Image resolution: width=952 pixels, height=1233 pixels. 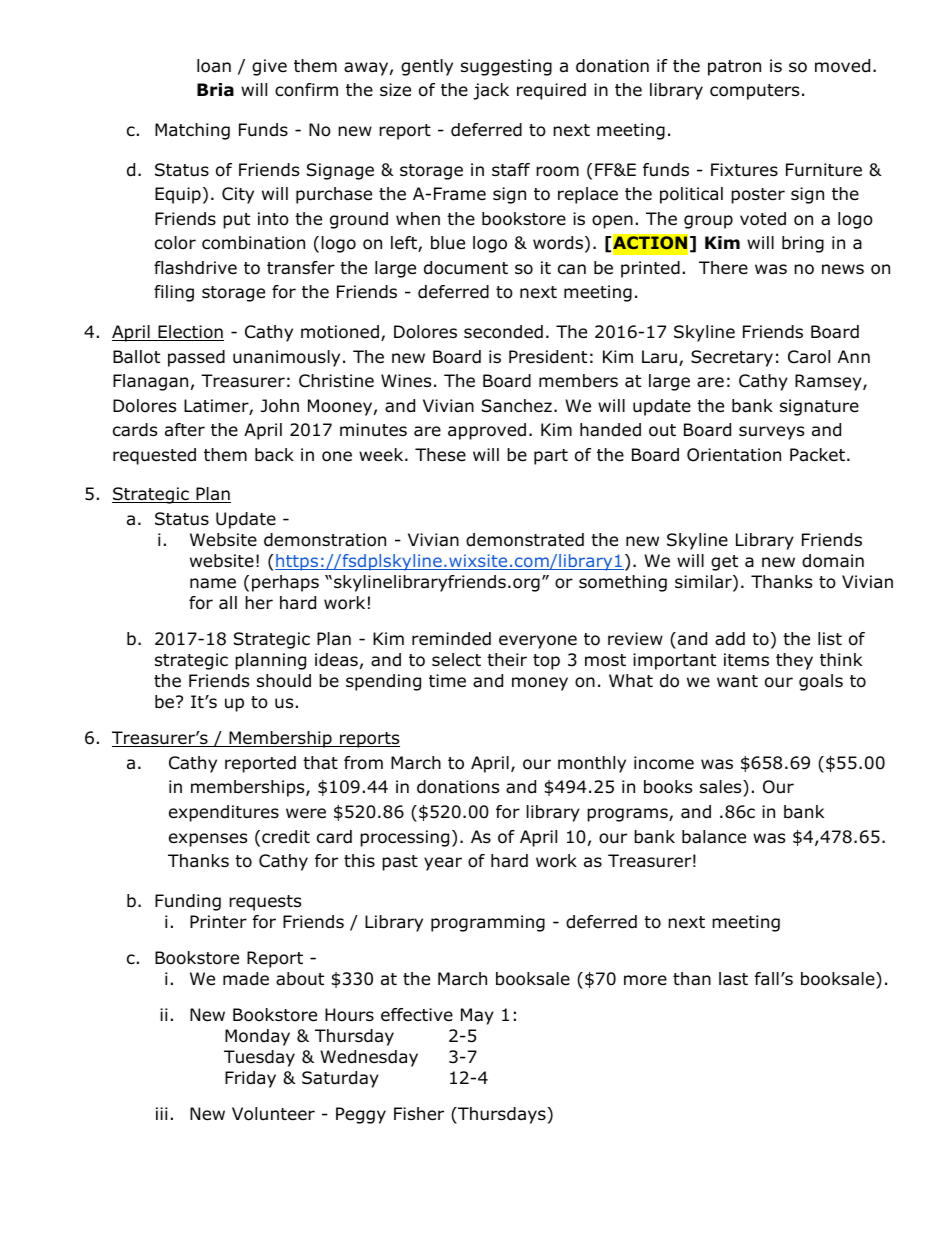 I want to click on last, so click(x=733, y=979).
